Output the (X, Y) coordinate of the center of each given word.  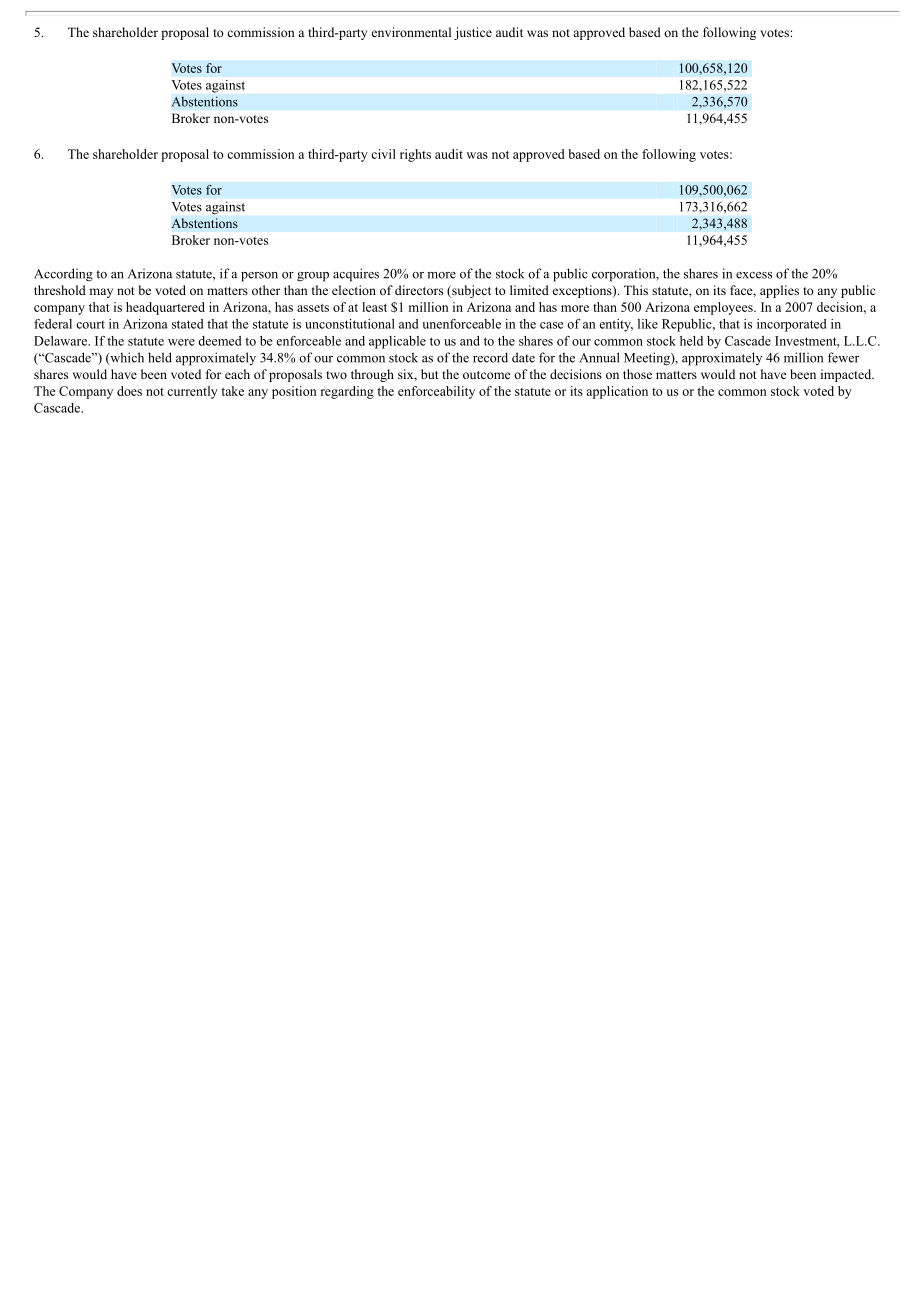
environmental (411, 32)
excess (754, 275)
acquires (356, 275)
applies (779, 291)
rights (415, 155)
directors (419, 290)
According (63, 275)
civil (383, 154)
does (129, 391)
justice (473, 33)
